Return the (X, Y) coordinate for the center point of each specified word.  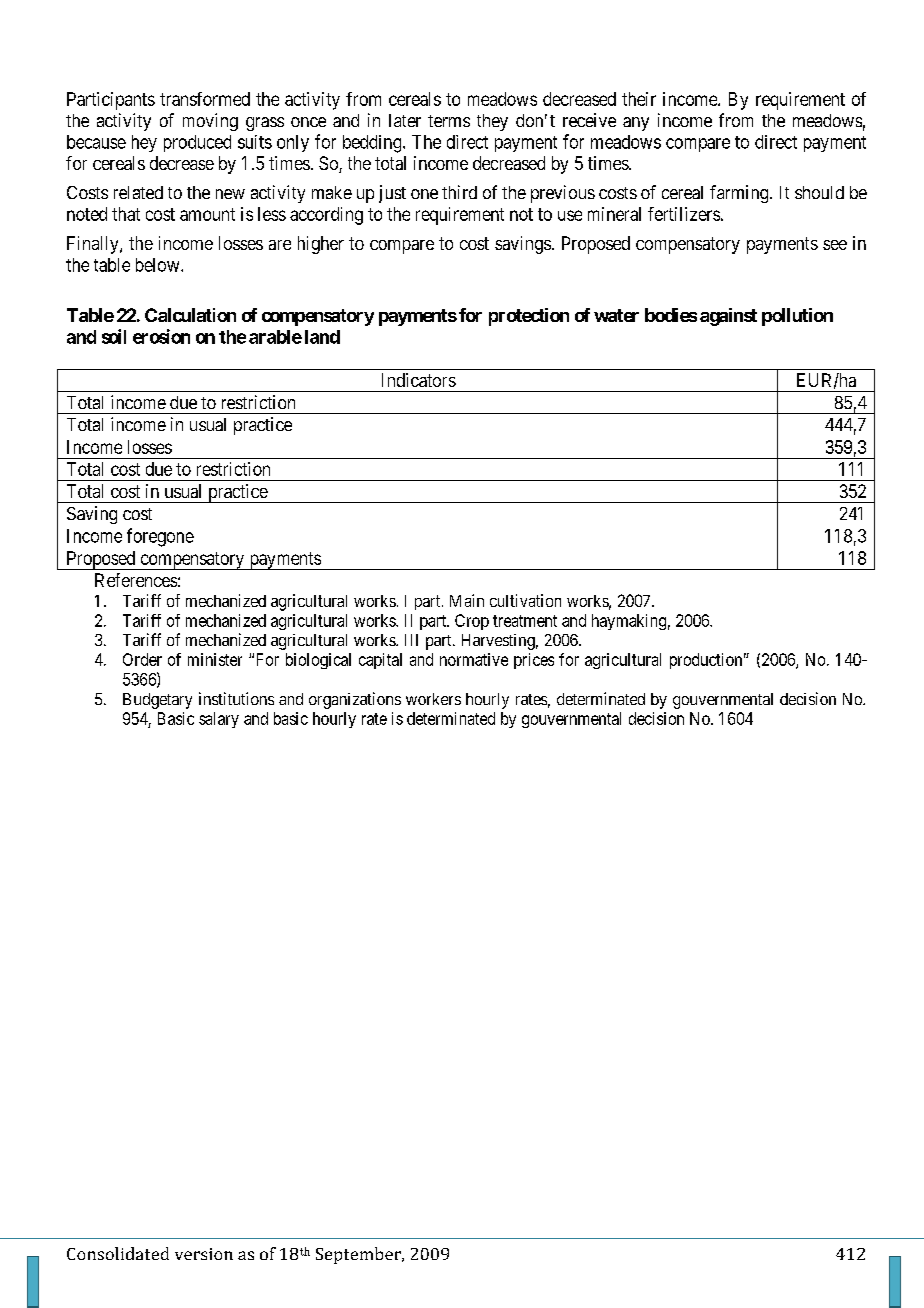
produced (197, 143)
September (359, 1255)
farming (740, 194)
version (204, 1254)
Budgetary (157, 701)
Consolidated (118, 1253)
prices (534, 661)
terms (449, 121)
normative (474, 659)
